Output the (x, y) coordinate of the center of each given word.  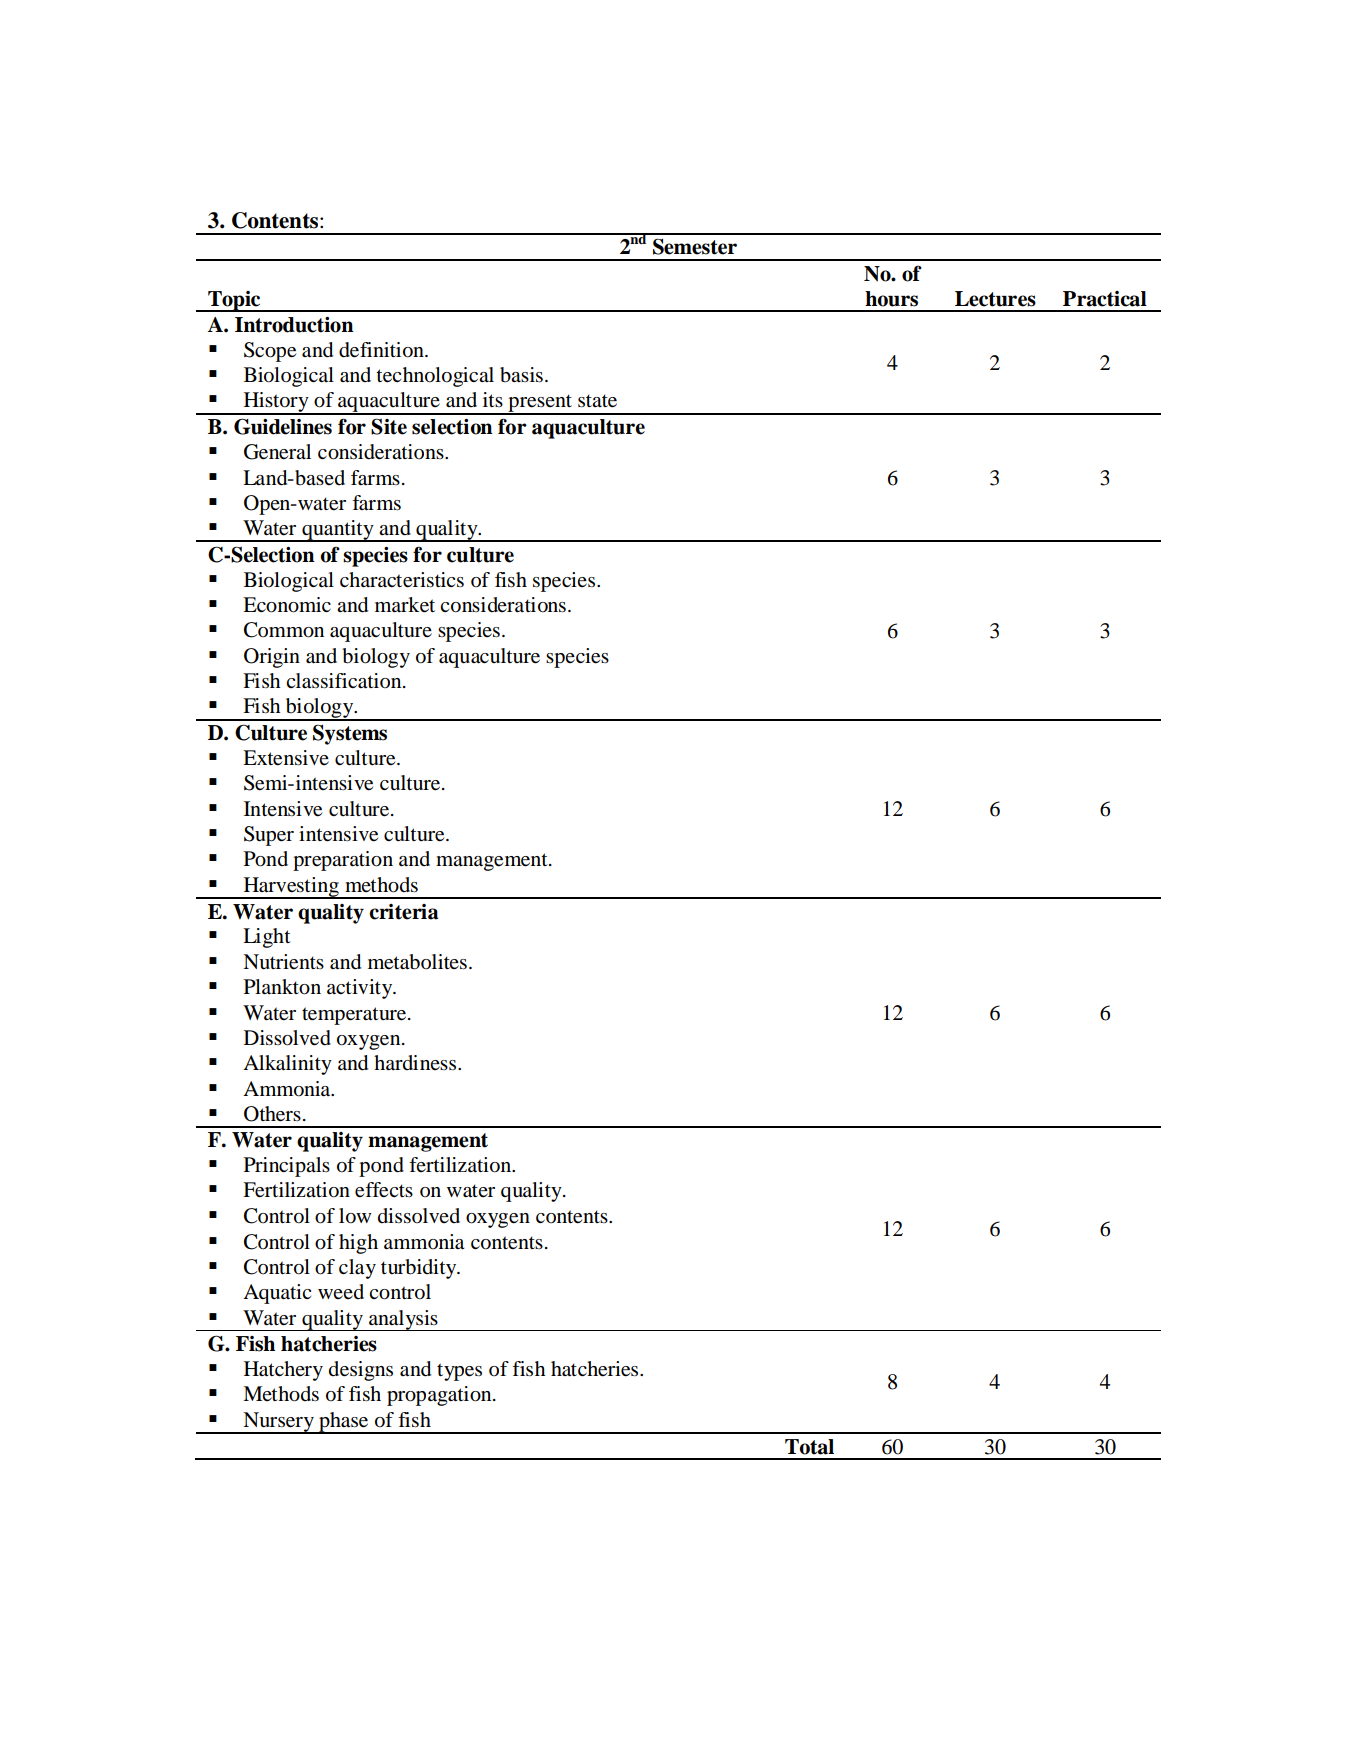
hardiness (416, 1062)
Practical (1105, 299)
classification (345, 681)
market (405, 605)
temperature (355, 1016)
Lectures (995, 299)
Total (809, 1447)
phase (344, 1423)
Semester (695, 246)
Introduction (294, 325)
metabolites (417, 962)
